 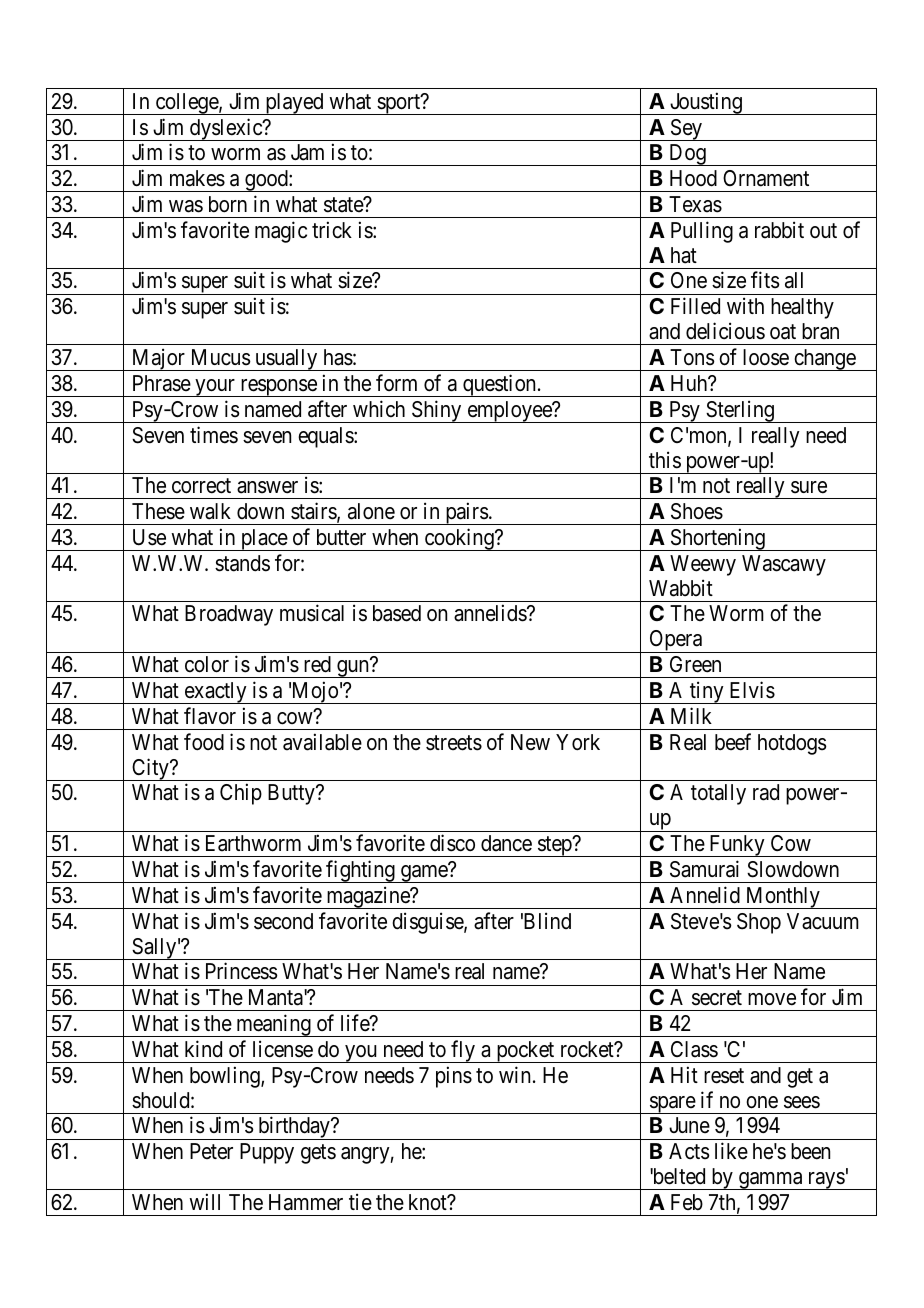 I want to click on makes, so click(x=197, y=178).
